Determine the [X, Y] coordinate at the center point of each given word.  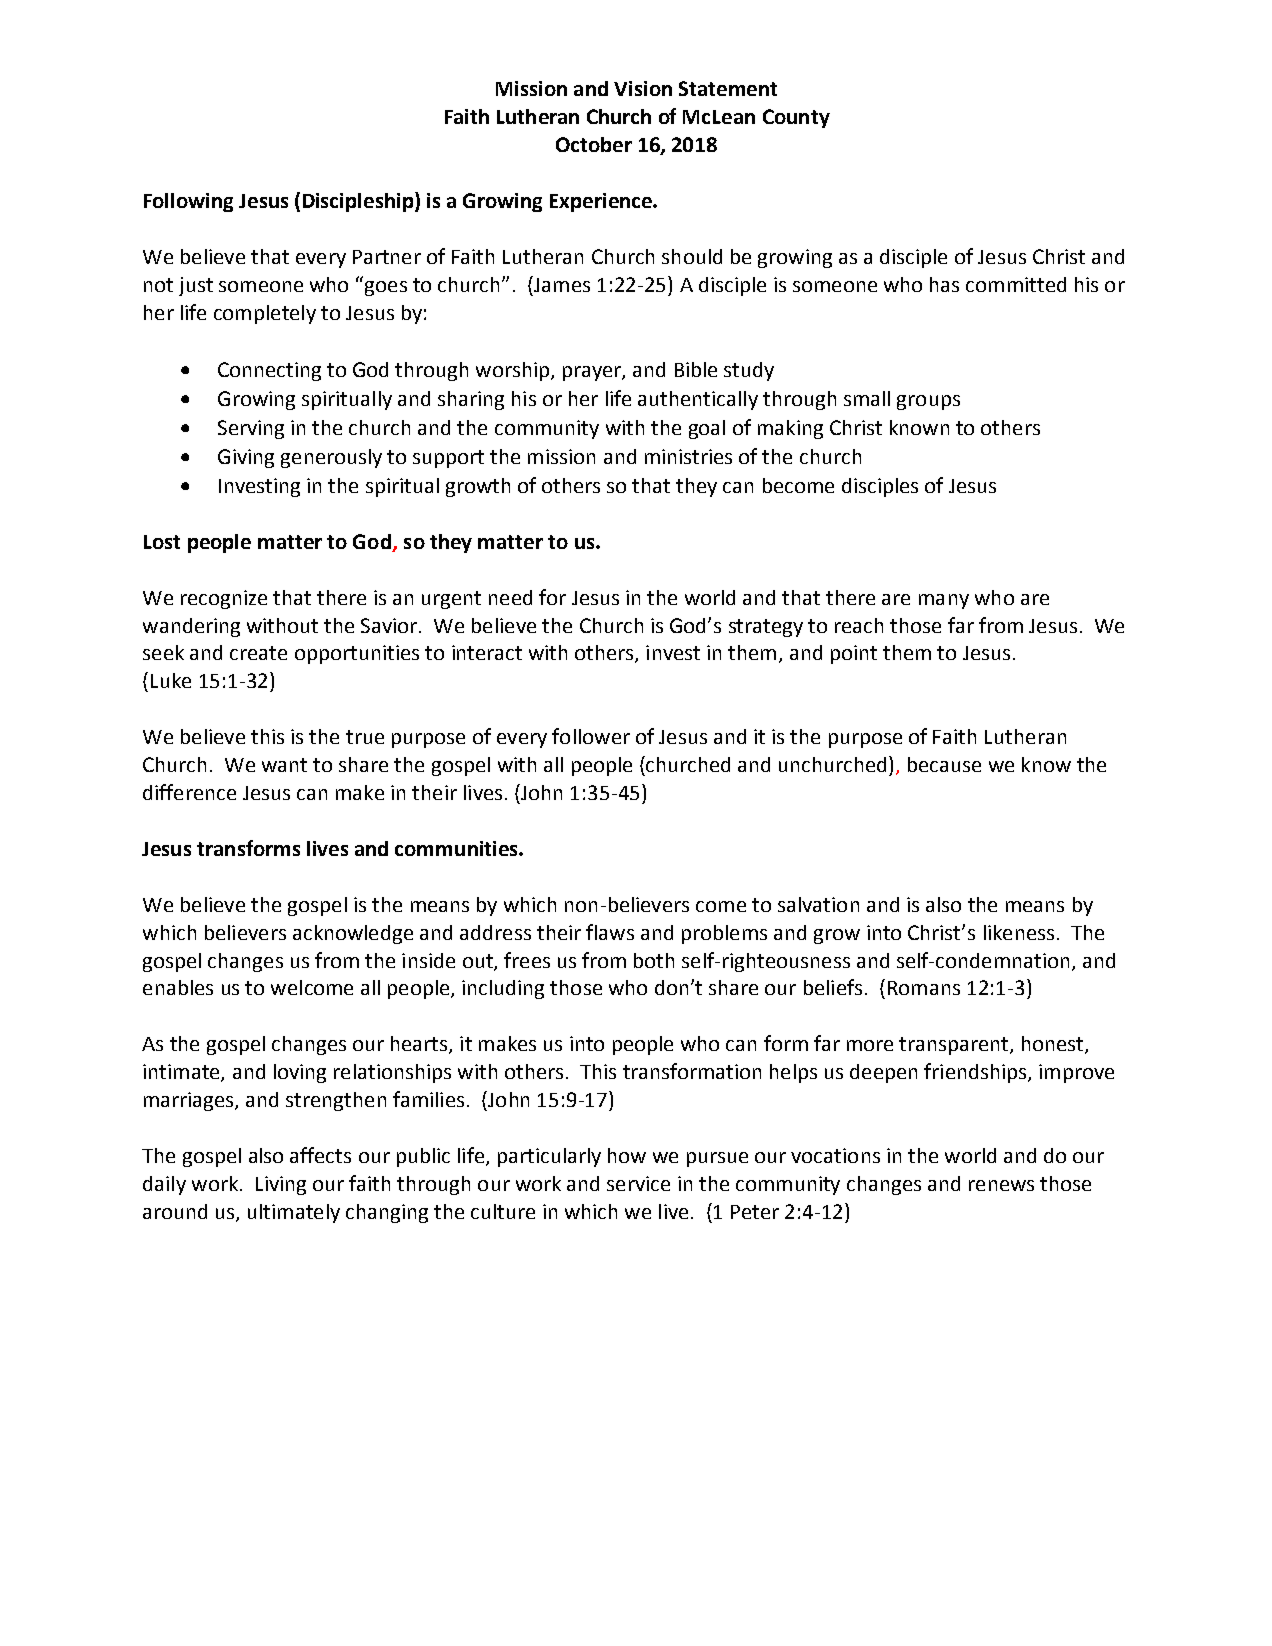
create [258, 653]
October [594, 144]
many [944, 601]
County [796, 118]
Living [281, 1185]
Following [188, 202]
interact [487, 652]
